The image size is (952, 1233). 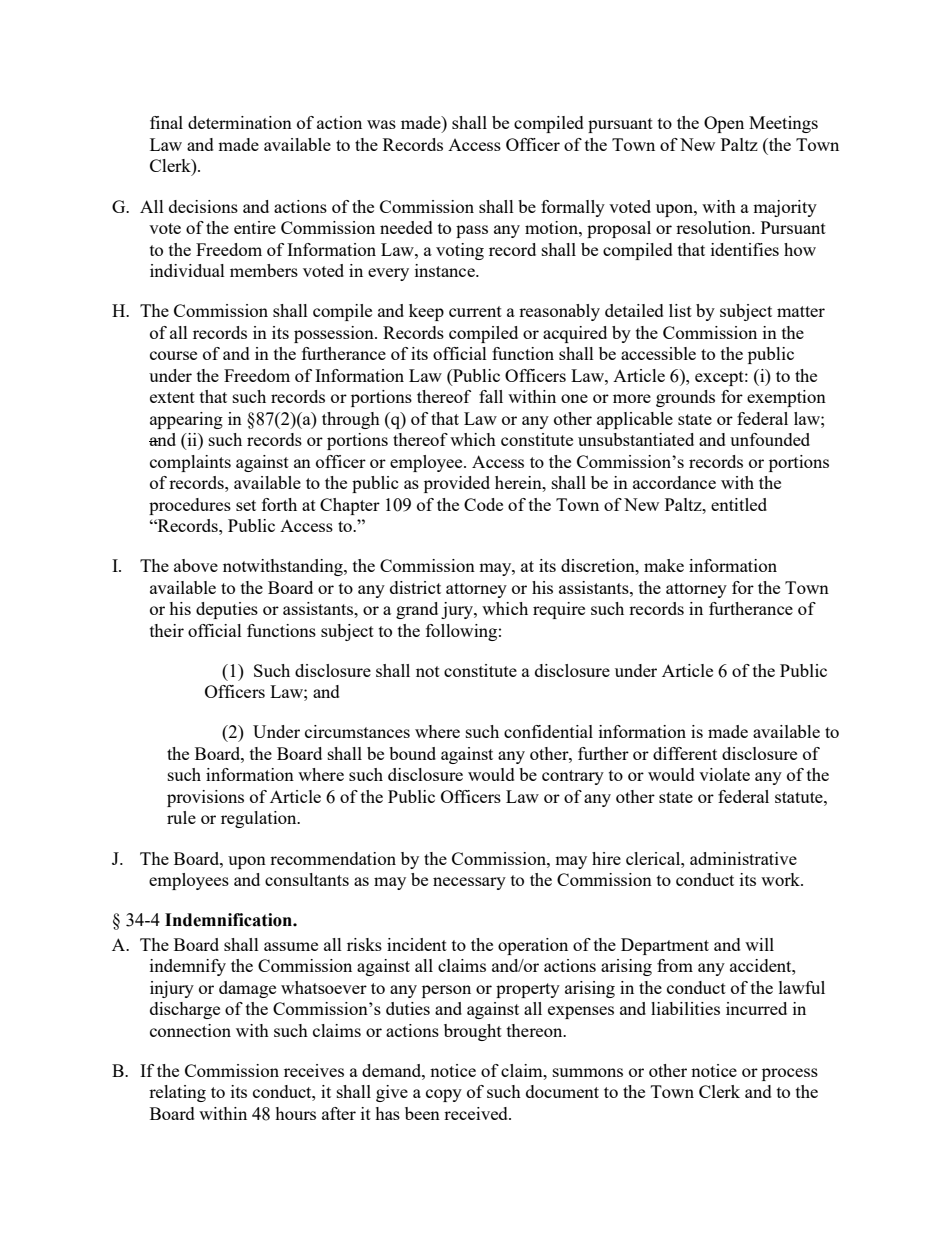 What do you see at coordinates (472, 231) in the screenshot?
I see `pass` at bounding box center [472, 231].
